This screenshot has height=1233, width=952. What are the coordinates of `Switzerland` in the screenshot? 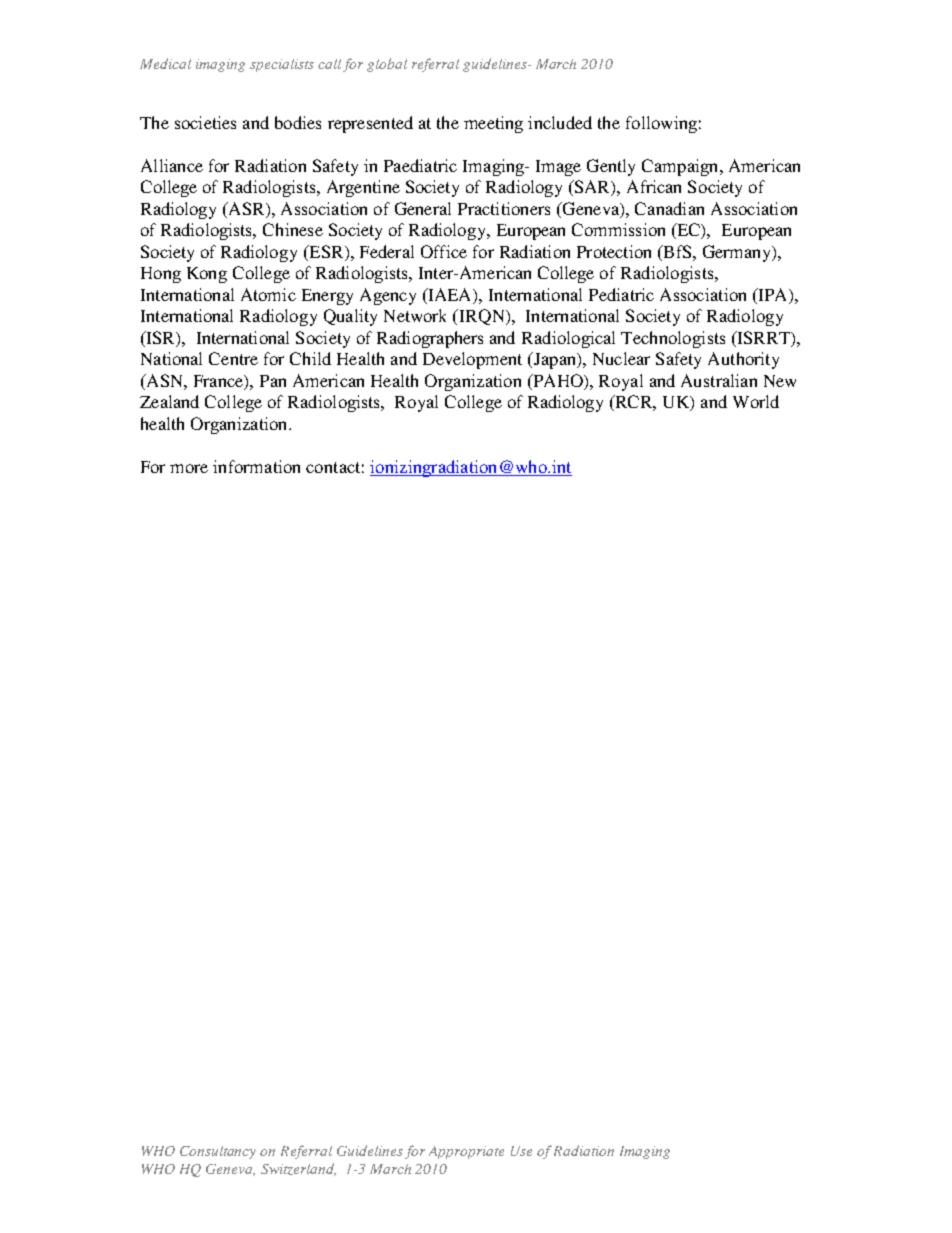 It's located at (298, 1169).
